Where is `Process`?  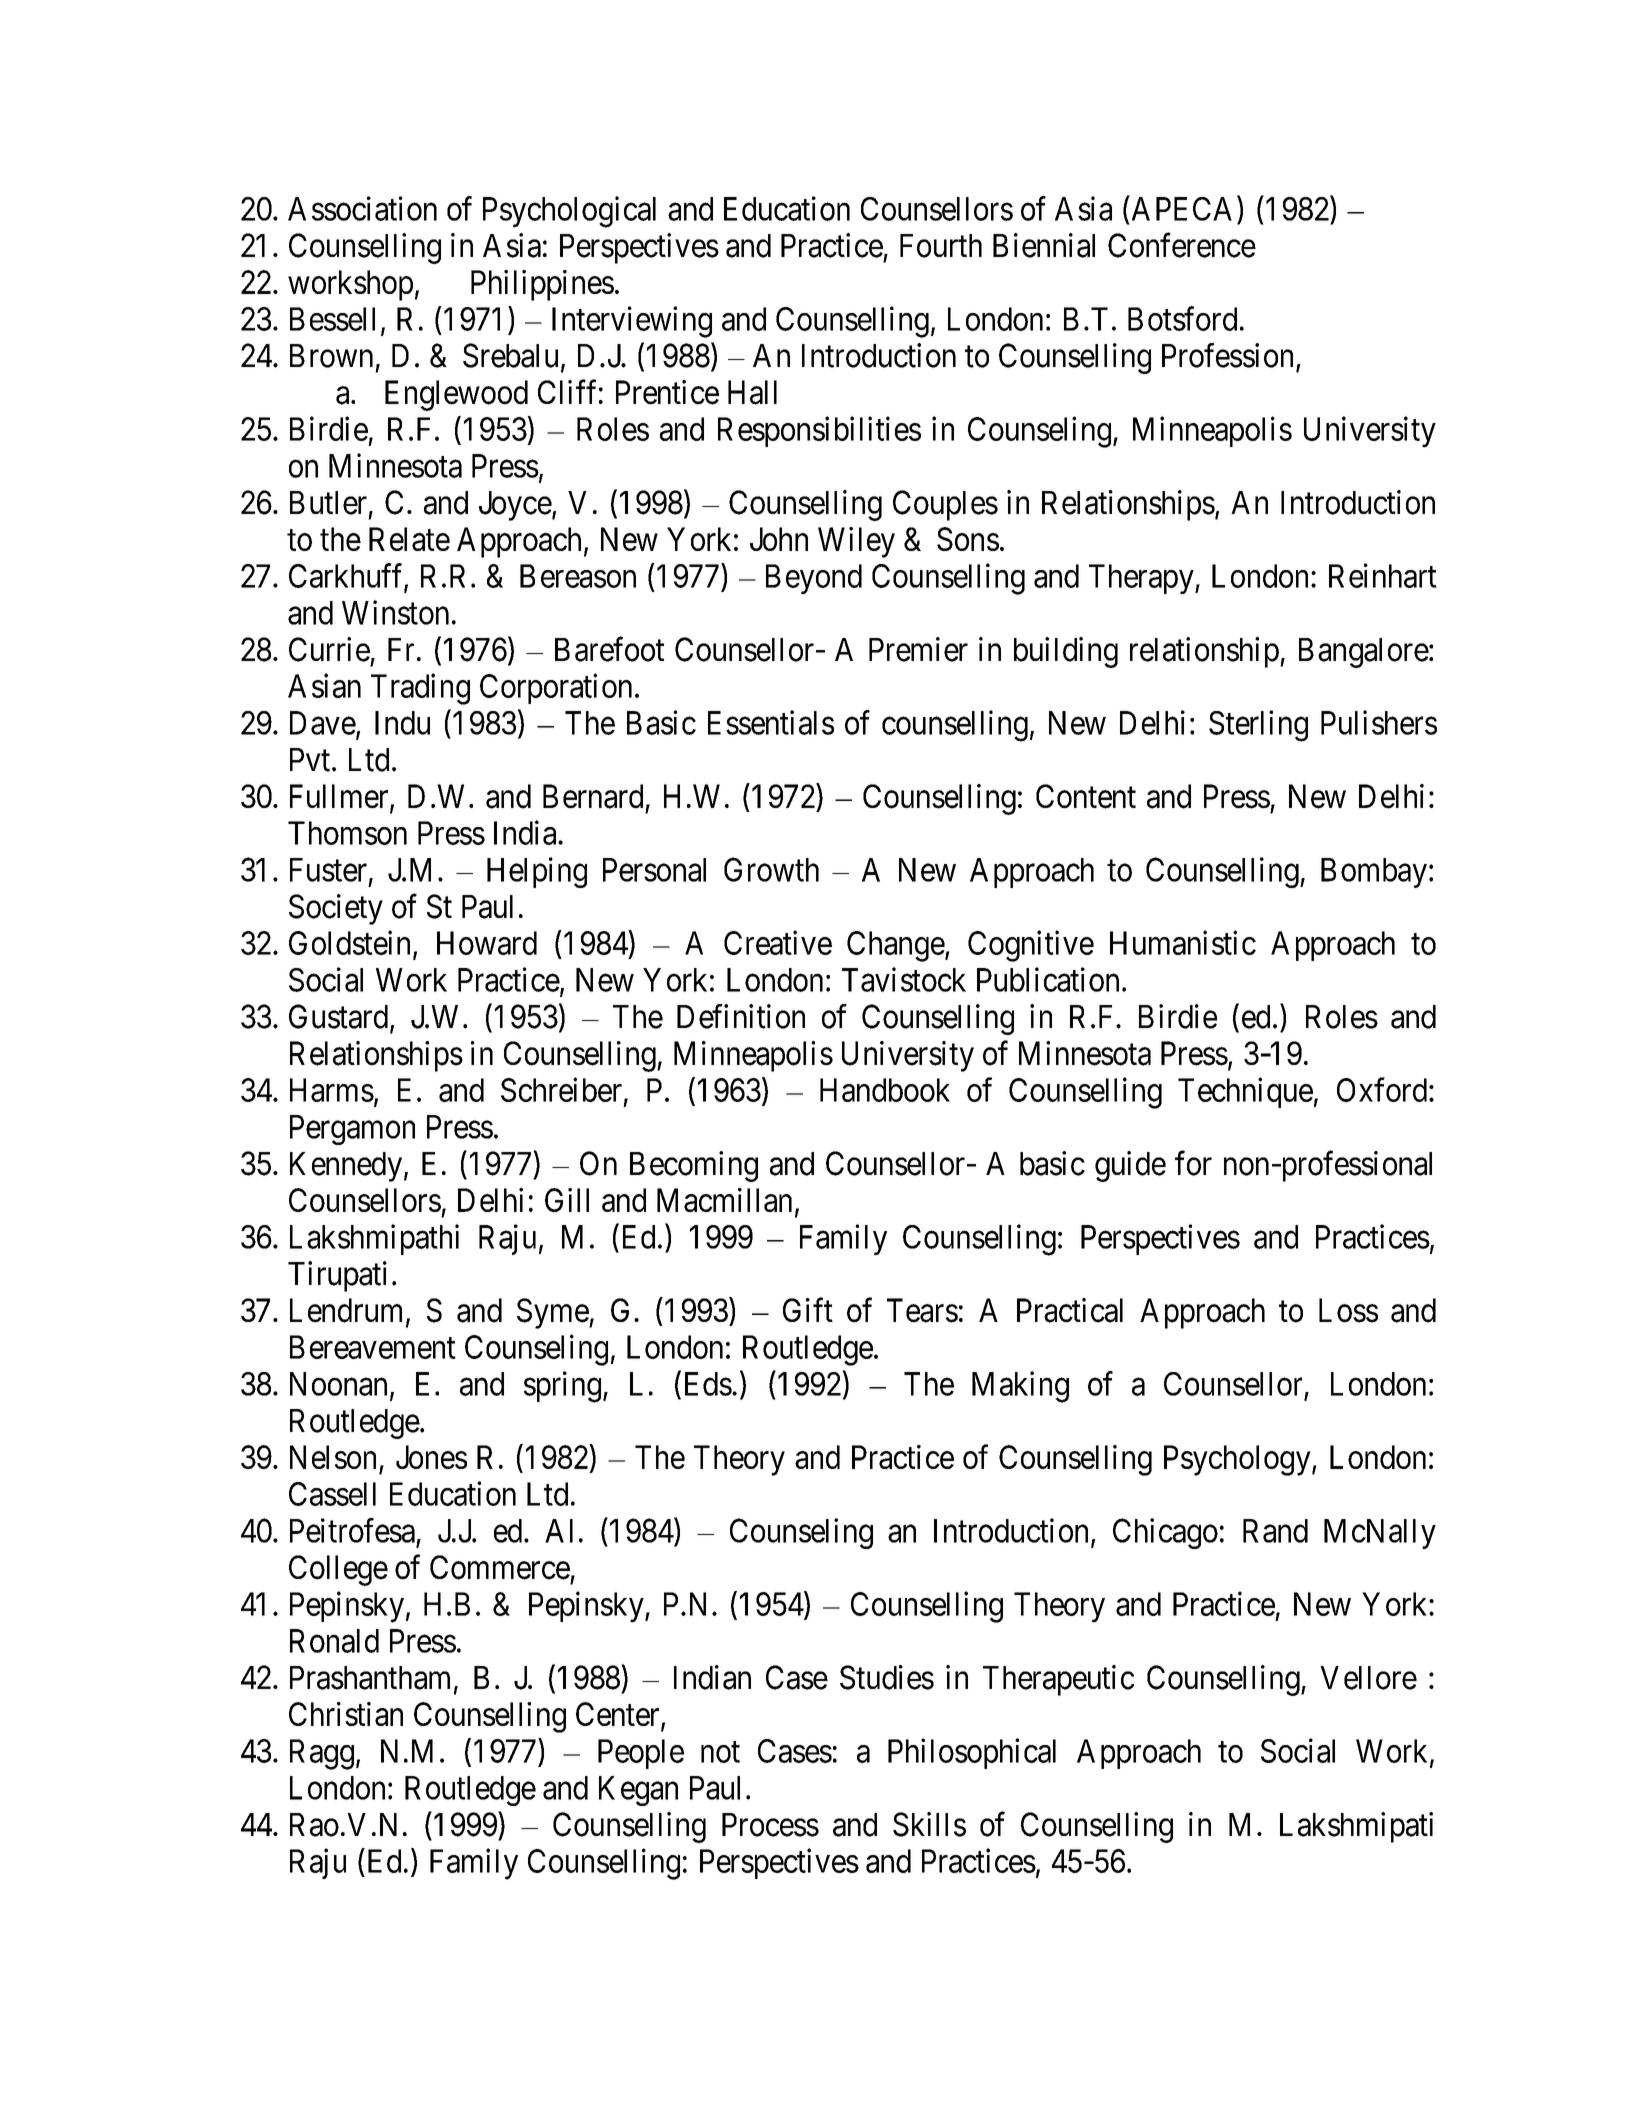 Process is located at coordinates (770, 1825).
